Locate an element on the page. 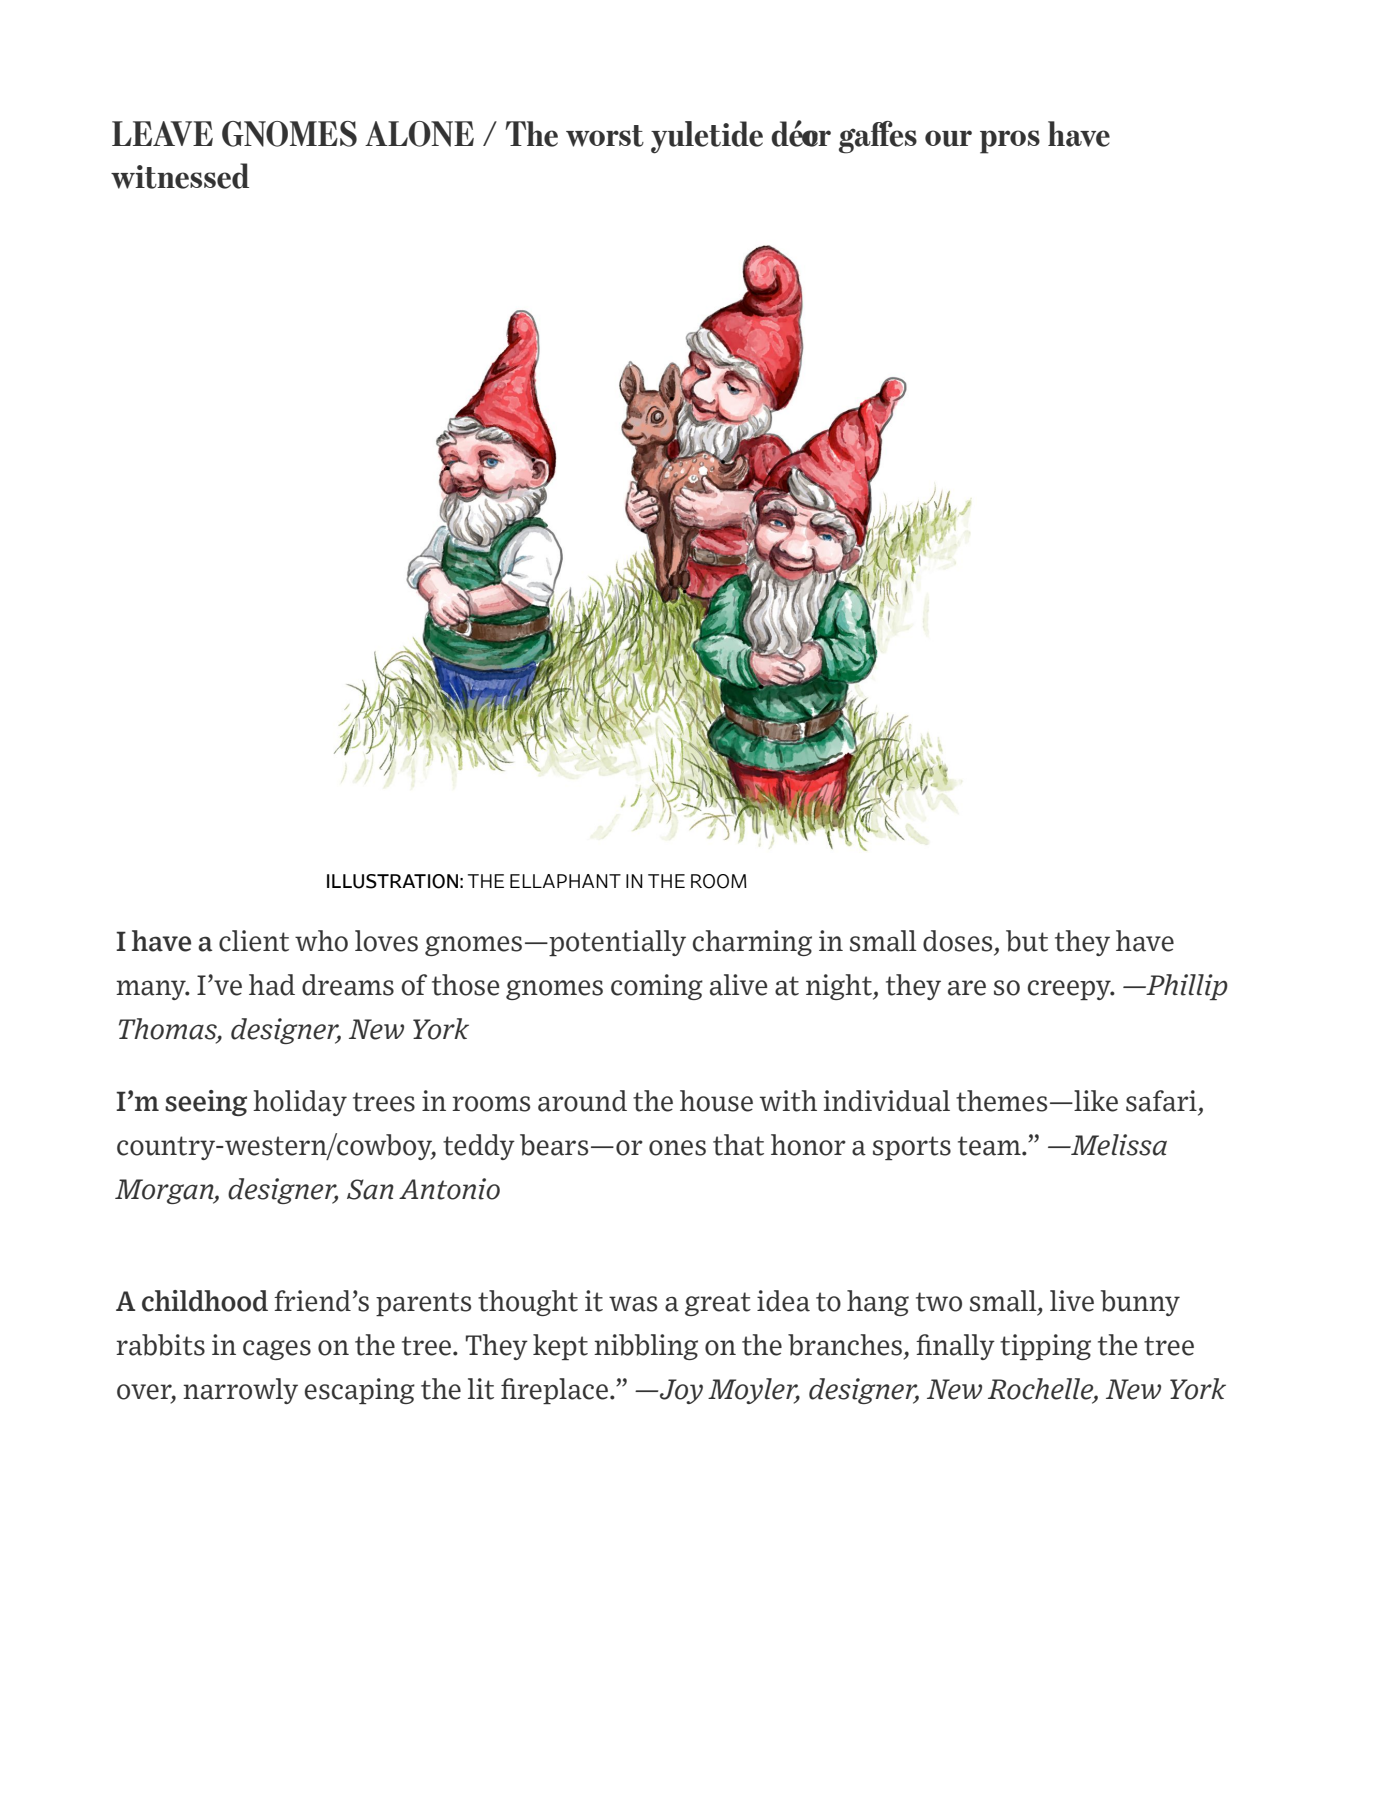  witnessed is located at coordinates (180, 176).
